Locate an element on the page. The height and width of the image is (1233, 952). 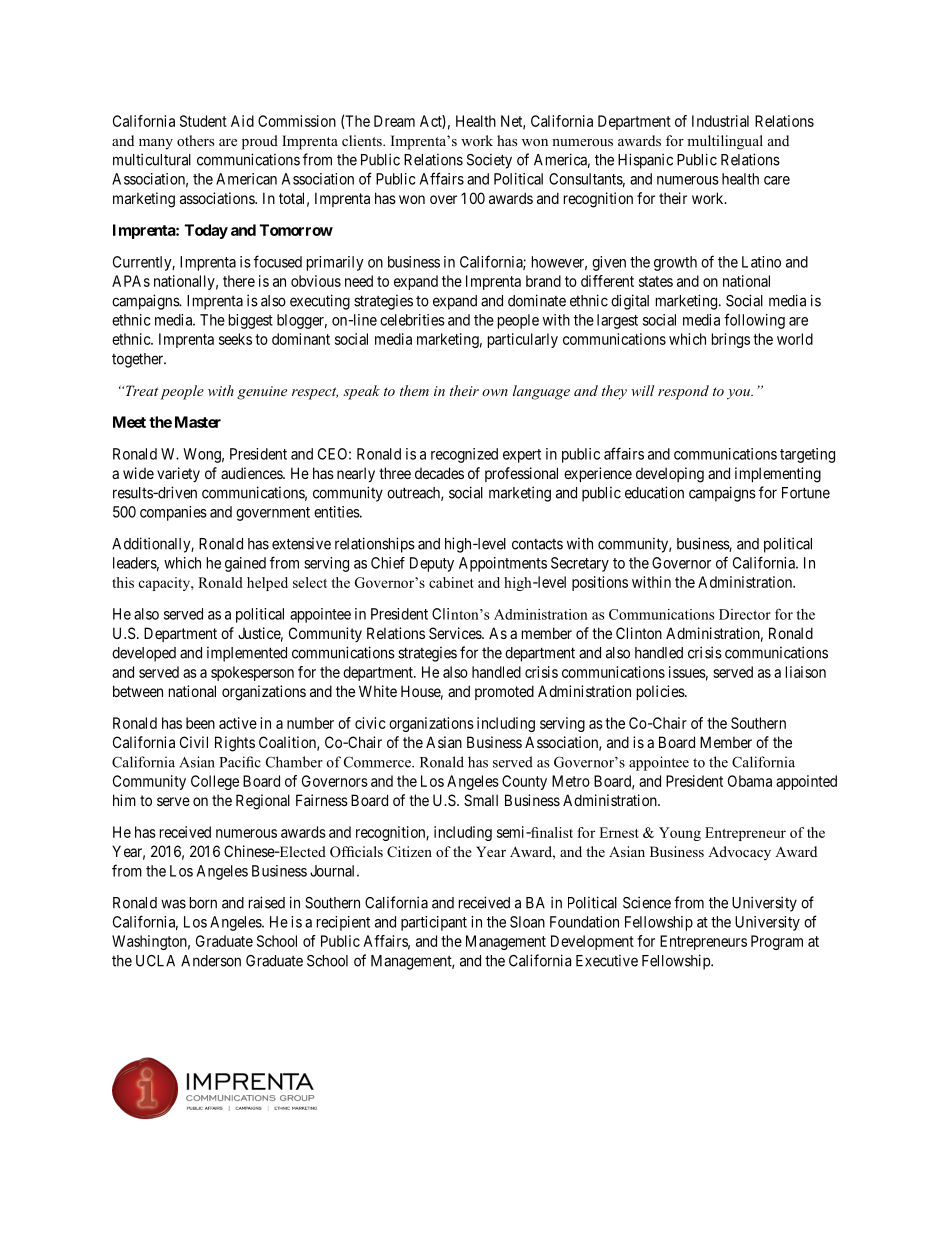
Program is located at coordinates (777, 942).
